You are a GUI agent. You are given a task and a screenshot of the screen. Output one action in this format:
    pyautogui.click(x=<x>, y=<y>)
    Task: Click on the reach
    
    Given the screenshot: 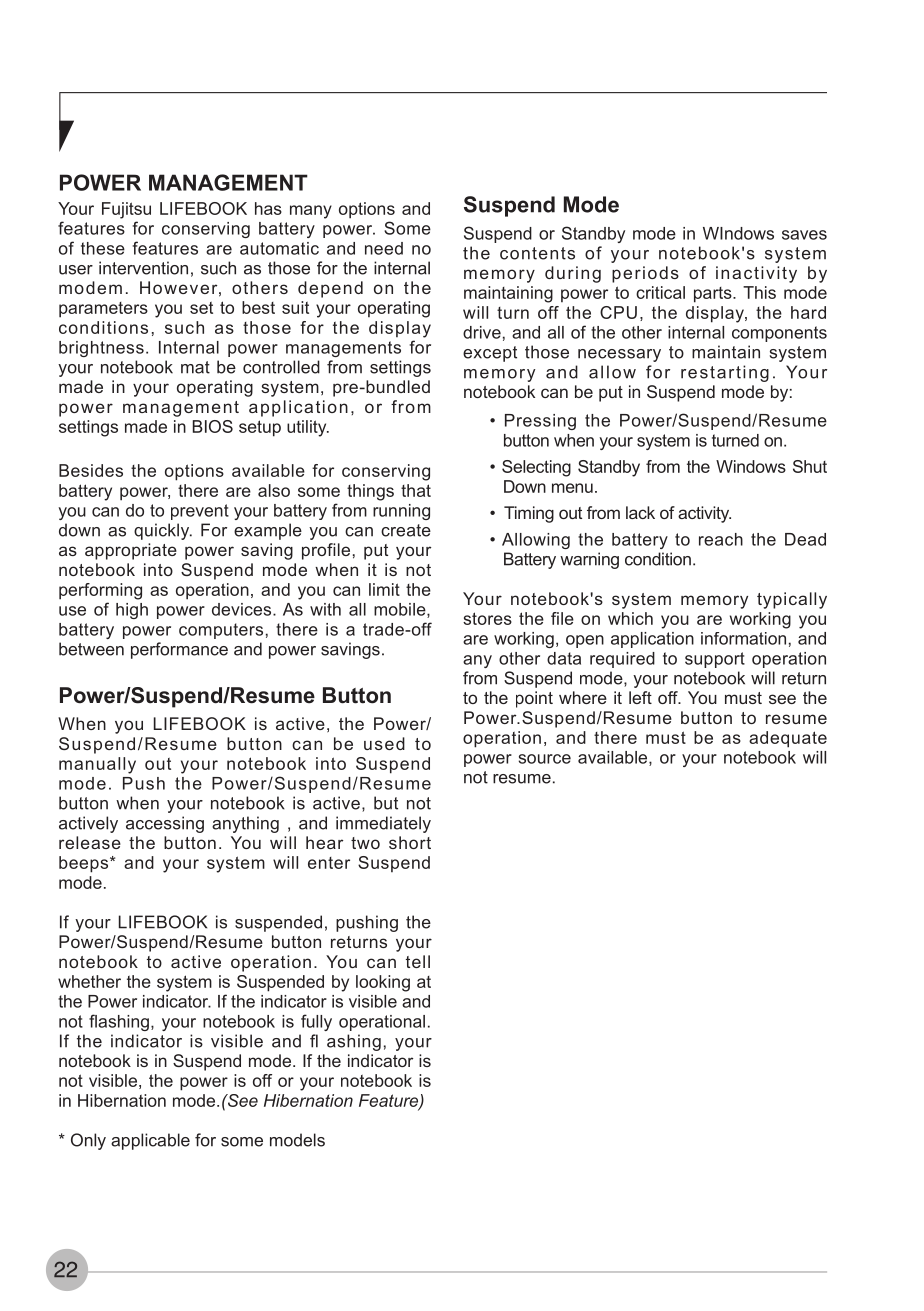 What is the action you would take?
    pyautogui.click(x=721, y=539)
